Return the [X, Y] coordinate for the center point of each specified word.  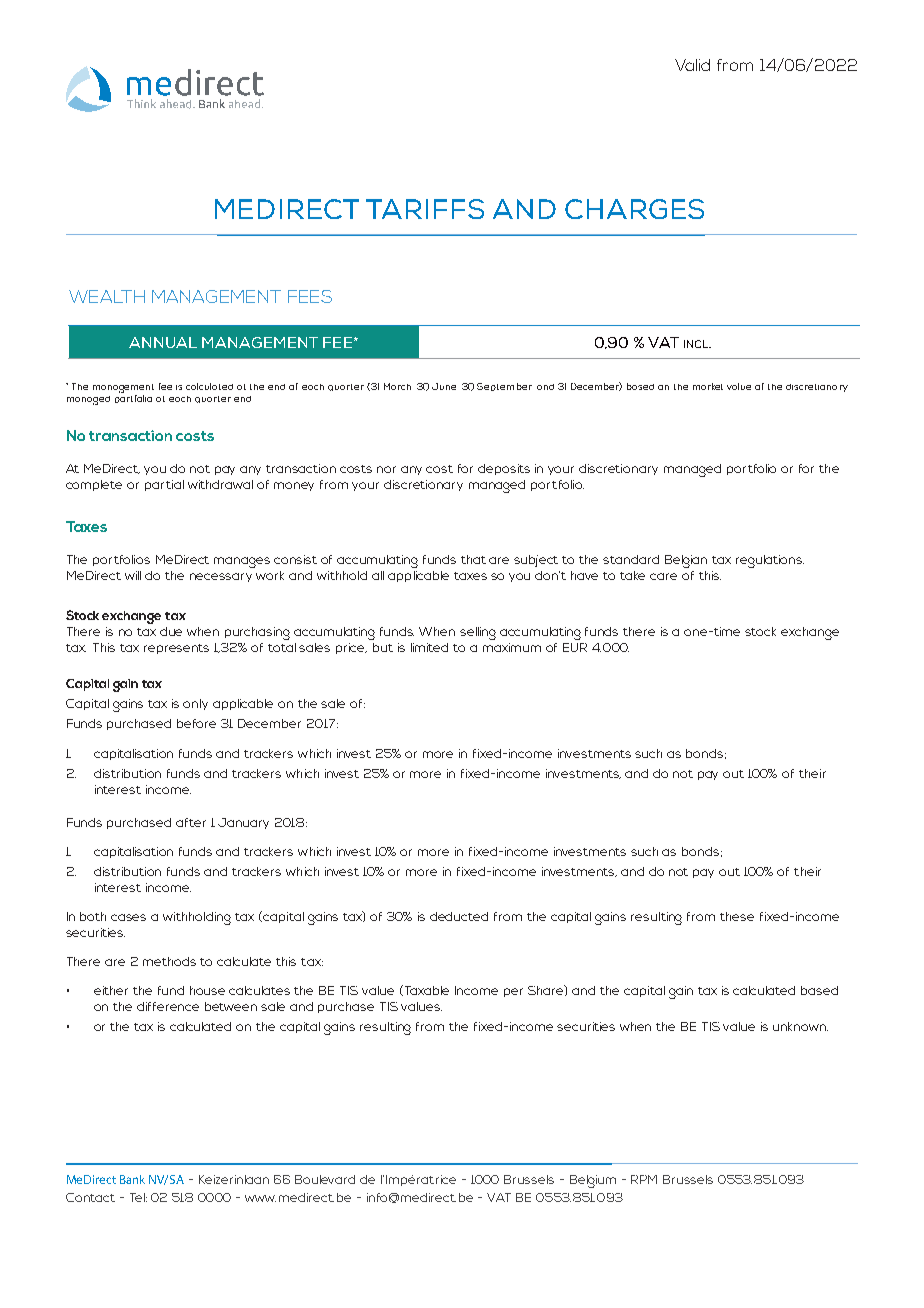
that [473, 559]
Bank [132, 1179]
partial [164, 485]
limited [429, 647]
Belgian [686, 561]
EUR [575, 647]
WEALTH [107, 296]
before [196, 723]
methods [169, 961]
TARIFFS [425, 209]
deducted [459, 916]
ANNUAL [163, 342]
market [708, 386]
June [444, 386]
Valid [692, 65]
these [737, 916]
